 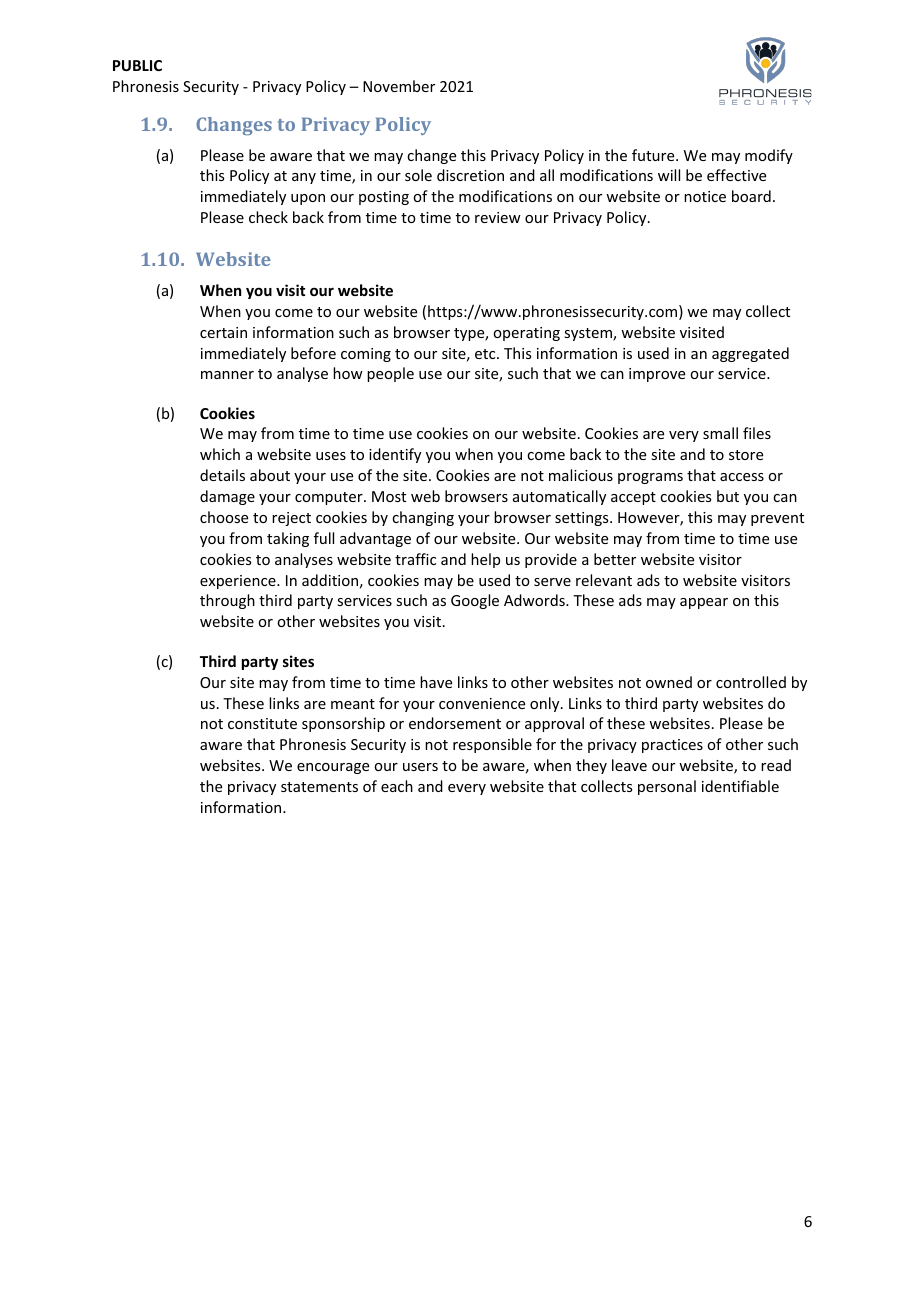 What do you see at coordinates (654, 155) in the screenshot?
I see `future` at bounding box center [654, 155].
